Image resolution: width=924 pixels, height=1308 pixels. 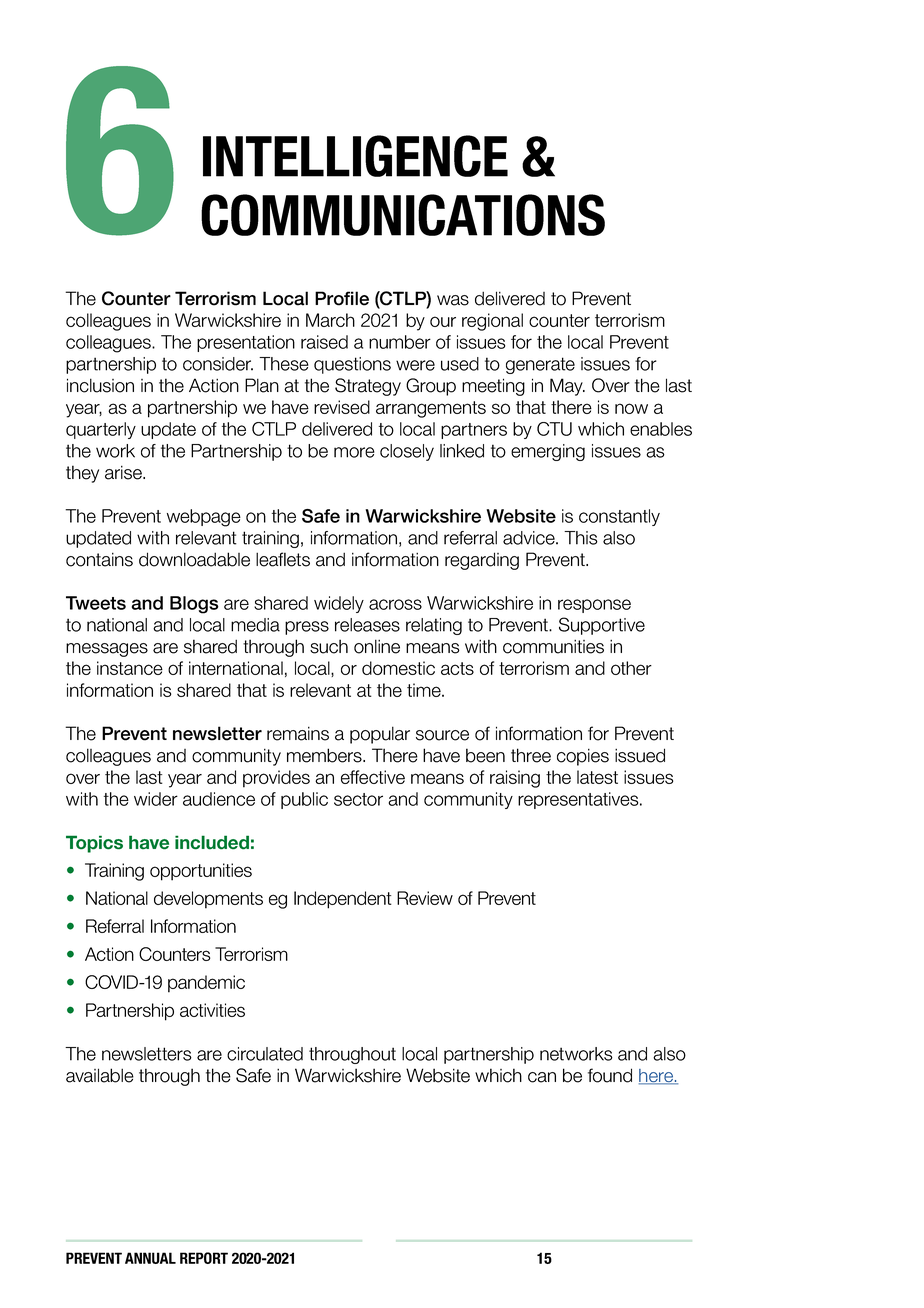 I want to click on ANNUAL, so click(x=150, y=1258).
